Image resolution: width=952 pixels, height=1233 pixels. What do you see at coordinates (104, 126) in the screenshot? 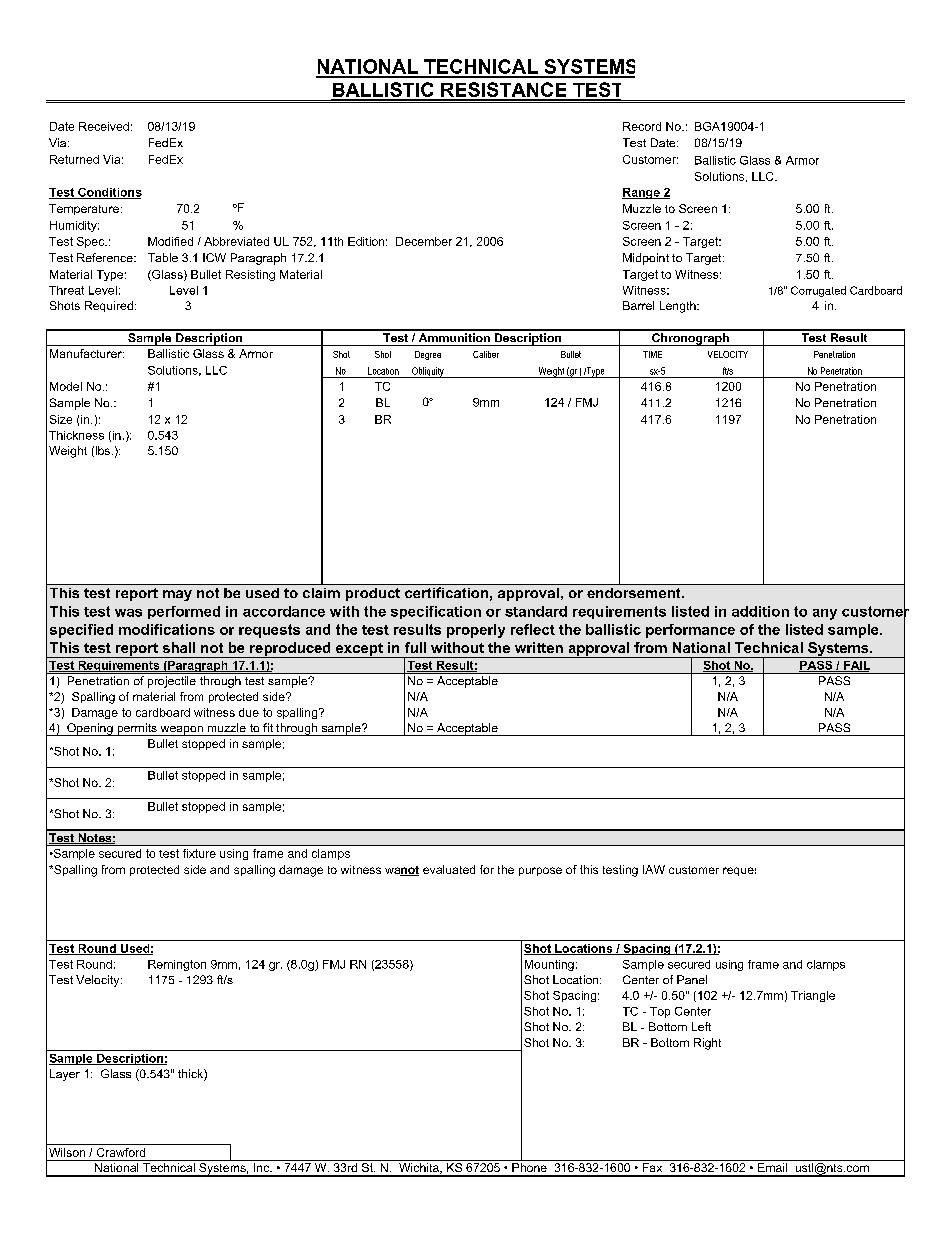
I see `Received` at bounding box center [104, 126].
